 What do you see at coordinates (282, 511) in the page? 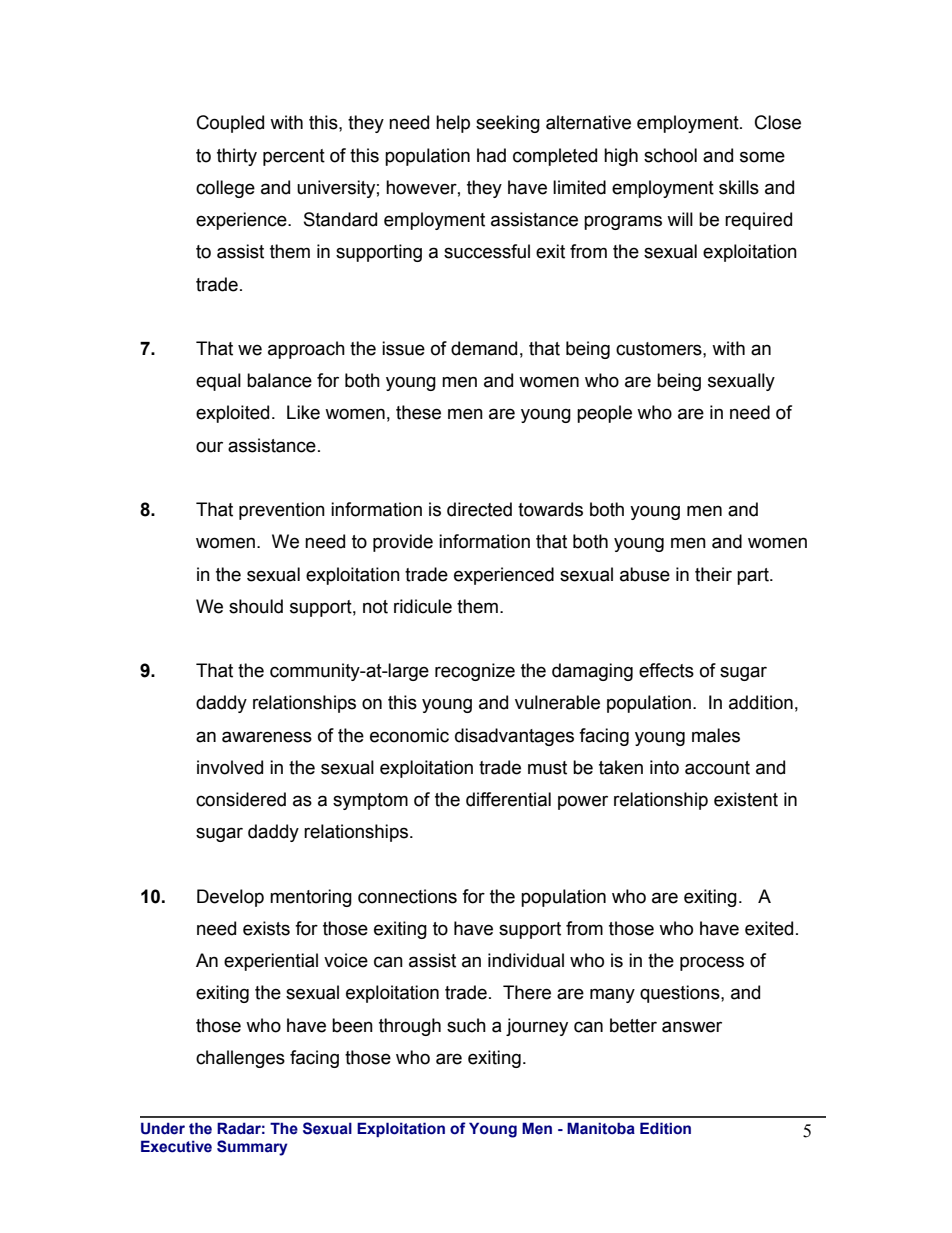
I see `prevention` at bounding box center [282, 511].
